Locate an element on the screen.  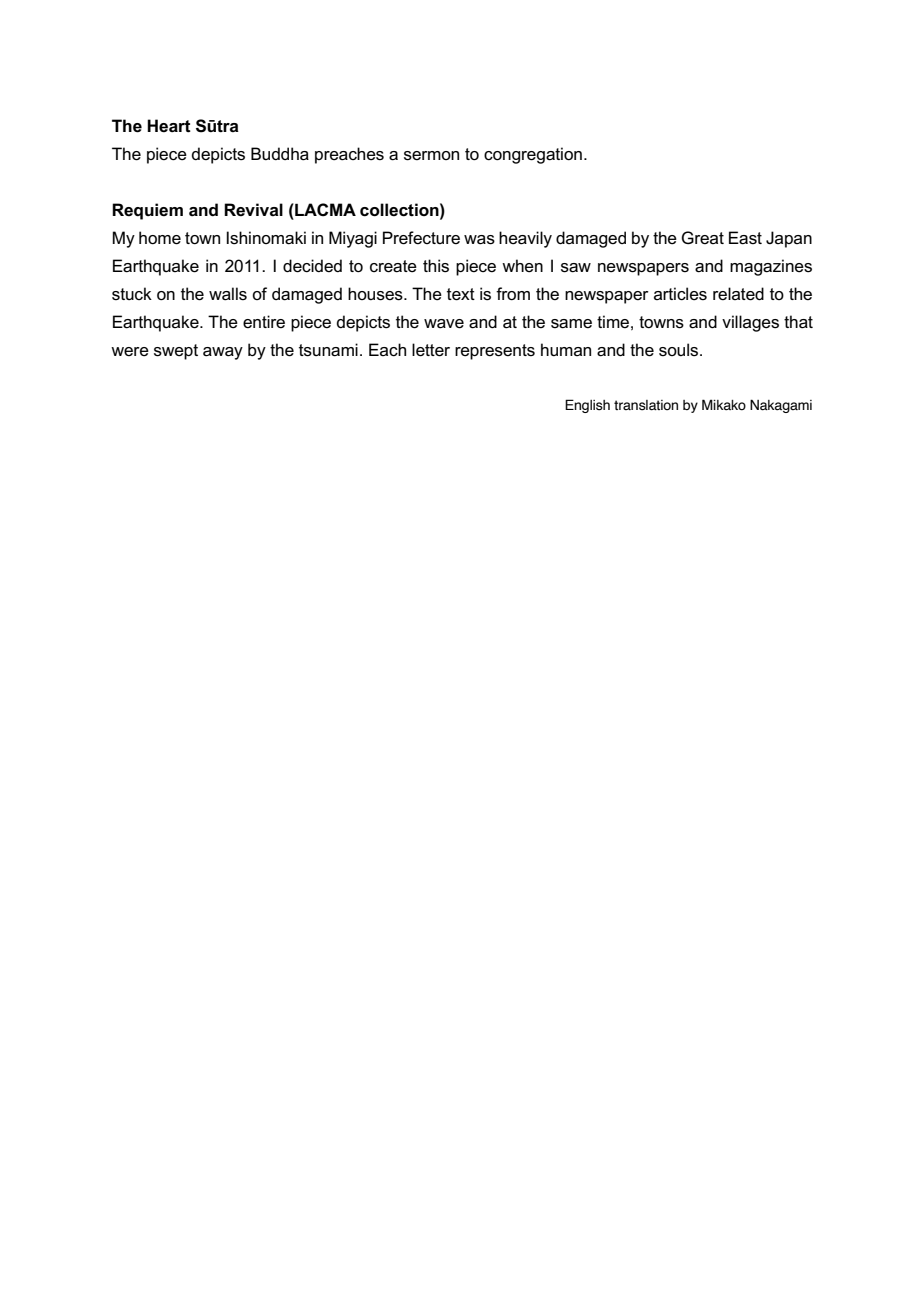
away is located at coordinates (223, 353).
